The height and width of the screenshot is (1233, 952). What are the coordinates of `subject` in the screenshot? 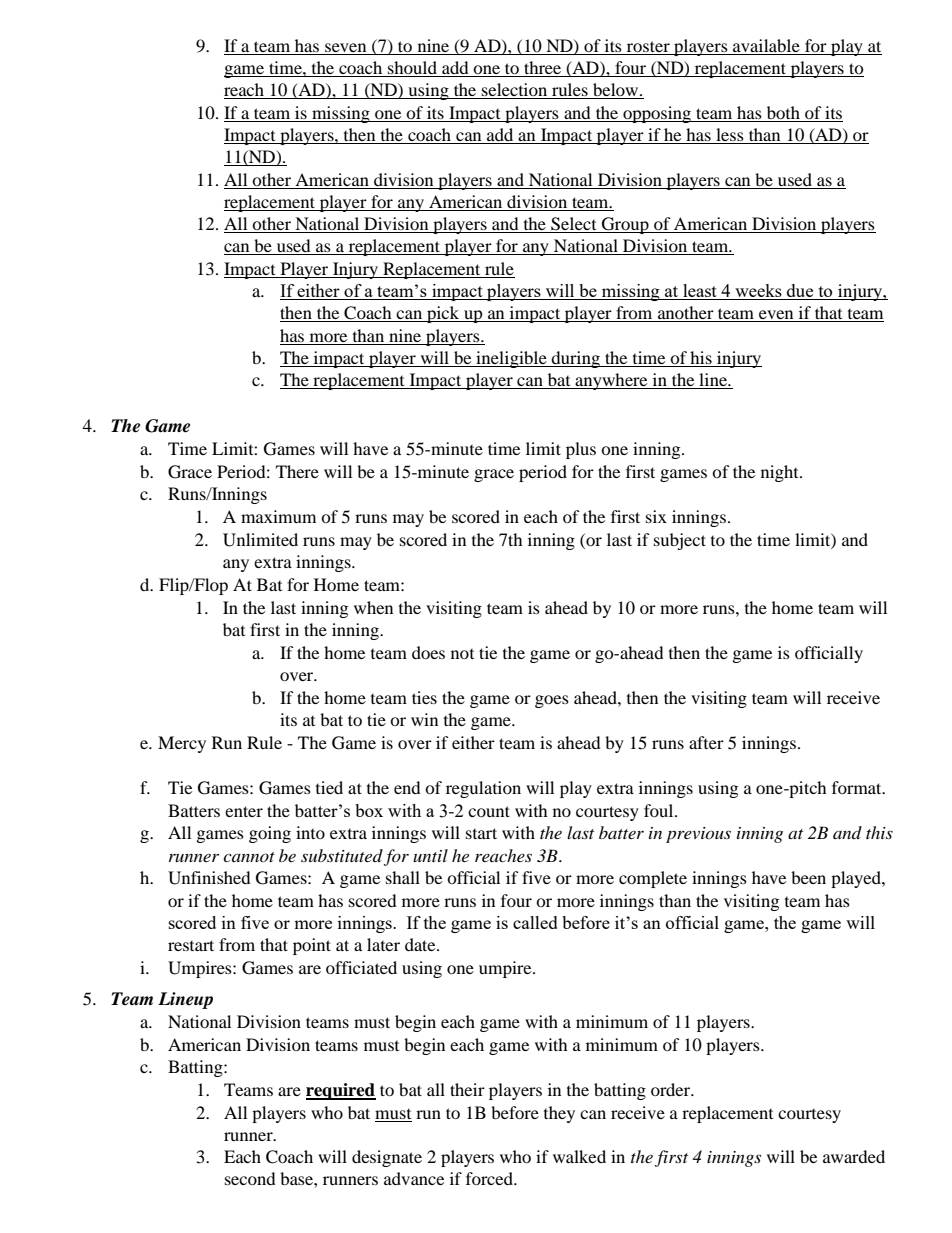 It's located at (680, 541).
